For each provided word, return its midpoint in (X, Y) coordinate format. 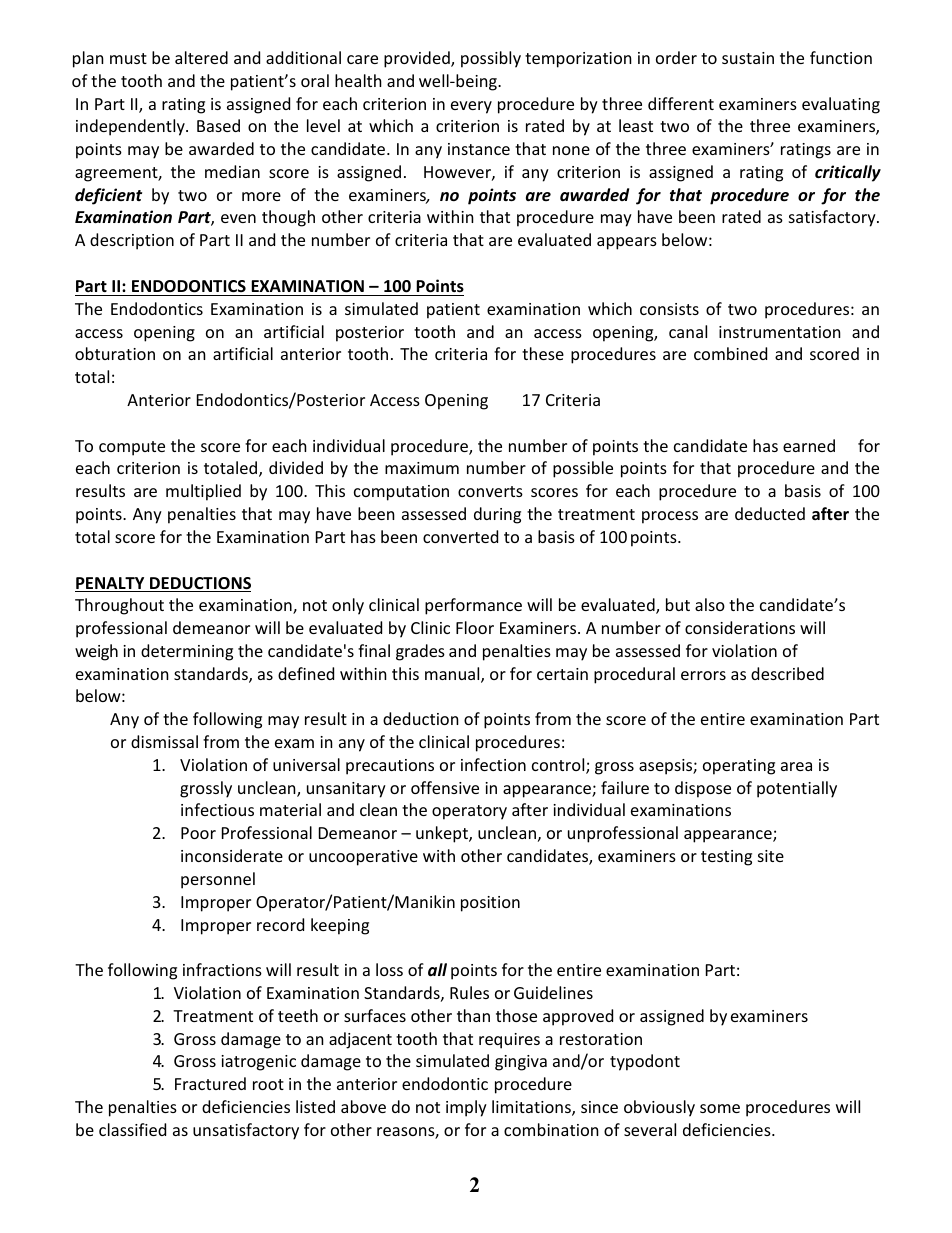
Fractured (210, 1083)
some (720, 1108)
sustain (748, 58)
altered (201, 57)
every (471, 107)
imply (466, 1108)
